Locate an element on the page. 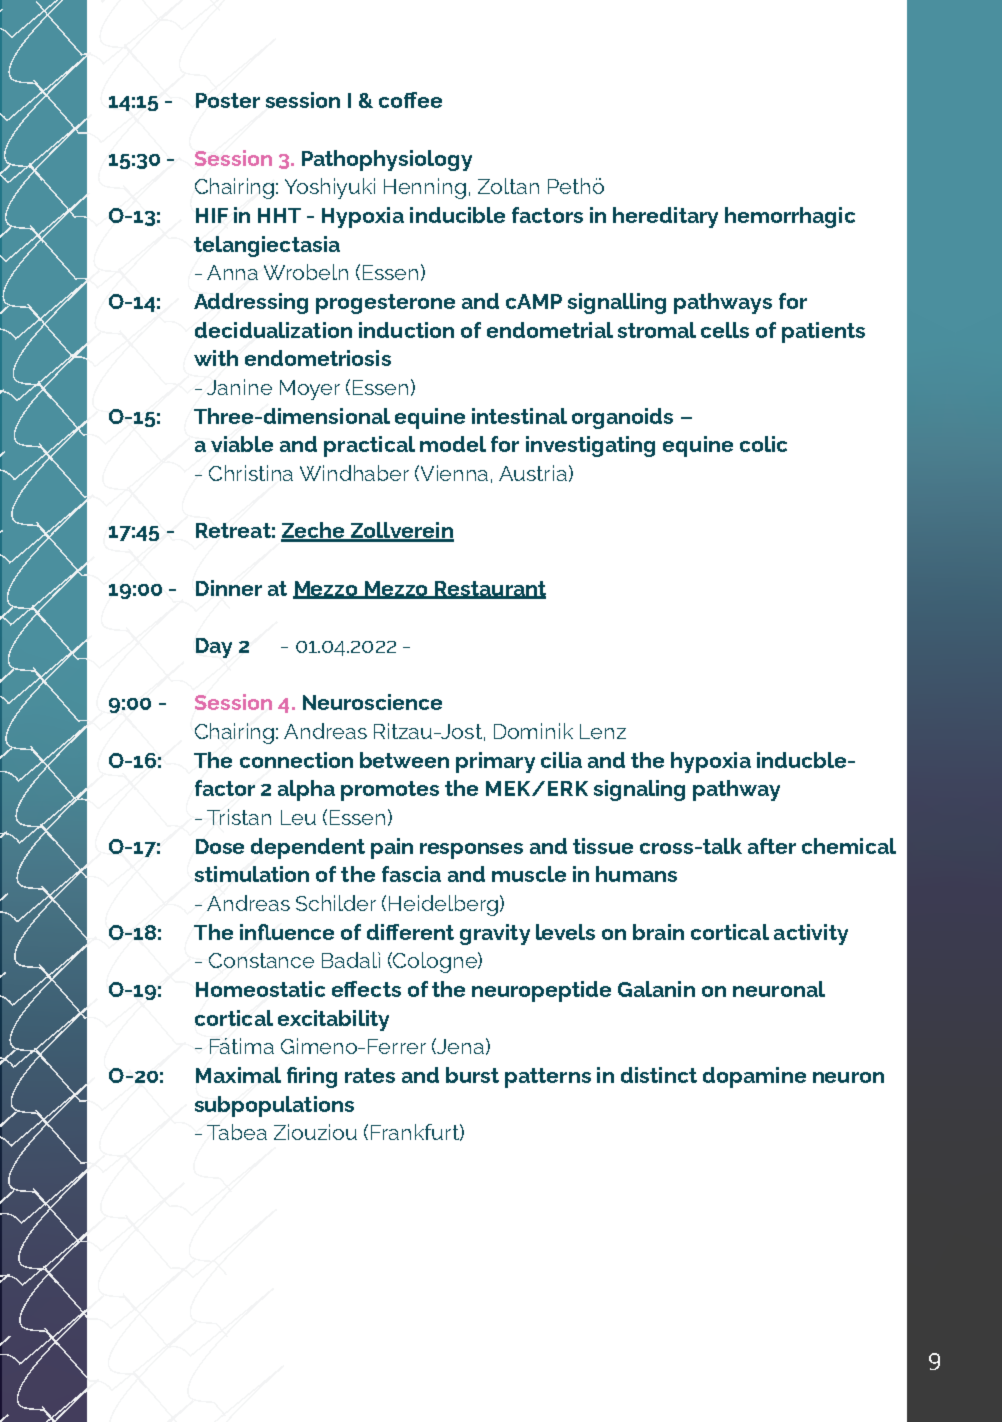  Poster is located at coordinates (228, 100).
